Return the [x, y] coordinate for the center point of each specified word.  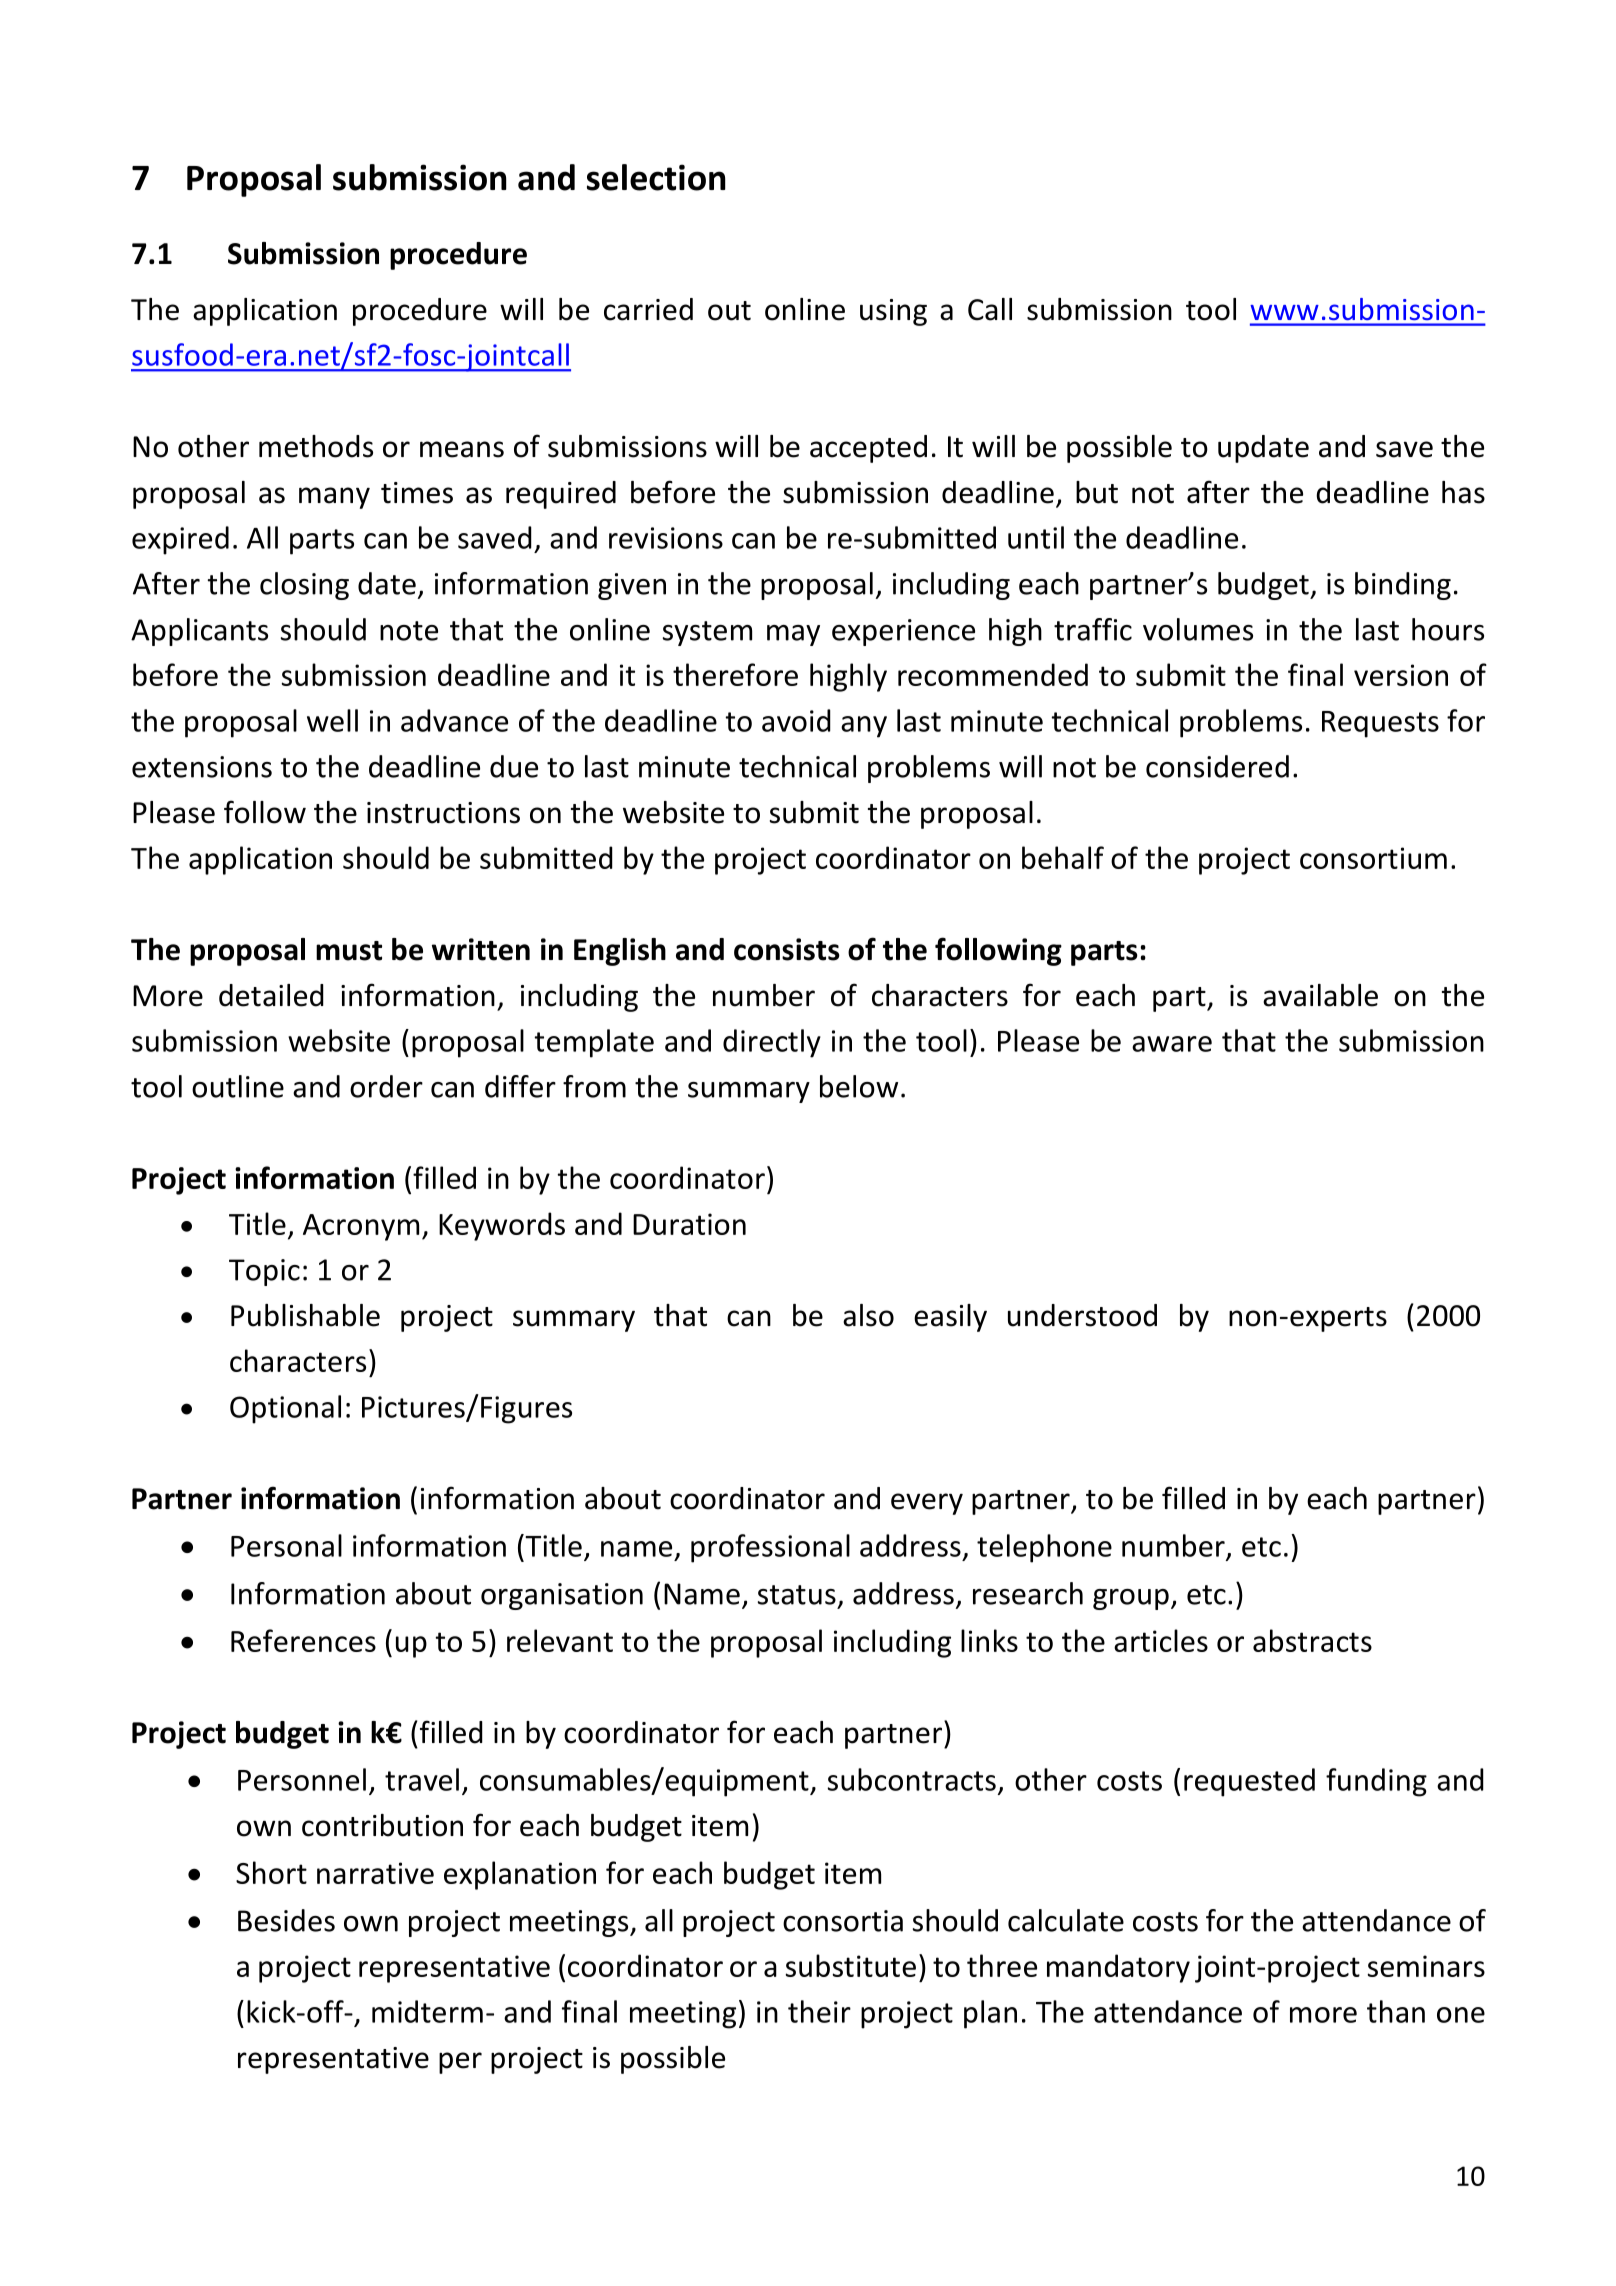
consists [787, 949]
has [1463, 492]
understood [1082, 1315]
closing [304, 586]
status [797, 1595]
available [1320, 995]
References [303, 1640]
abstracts [1312, 1640]
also [868, 1315]
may [793, 635]
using [893, 312]
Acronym [361, 1227]
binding [1403, 586]
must [349, 951]
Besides [286, 1920]
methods [316, 446]
